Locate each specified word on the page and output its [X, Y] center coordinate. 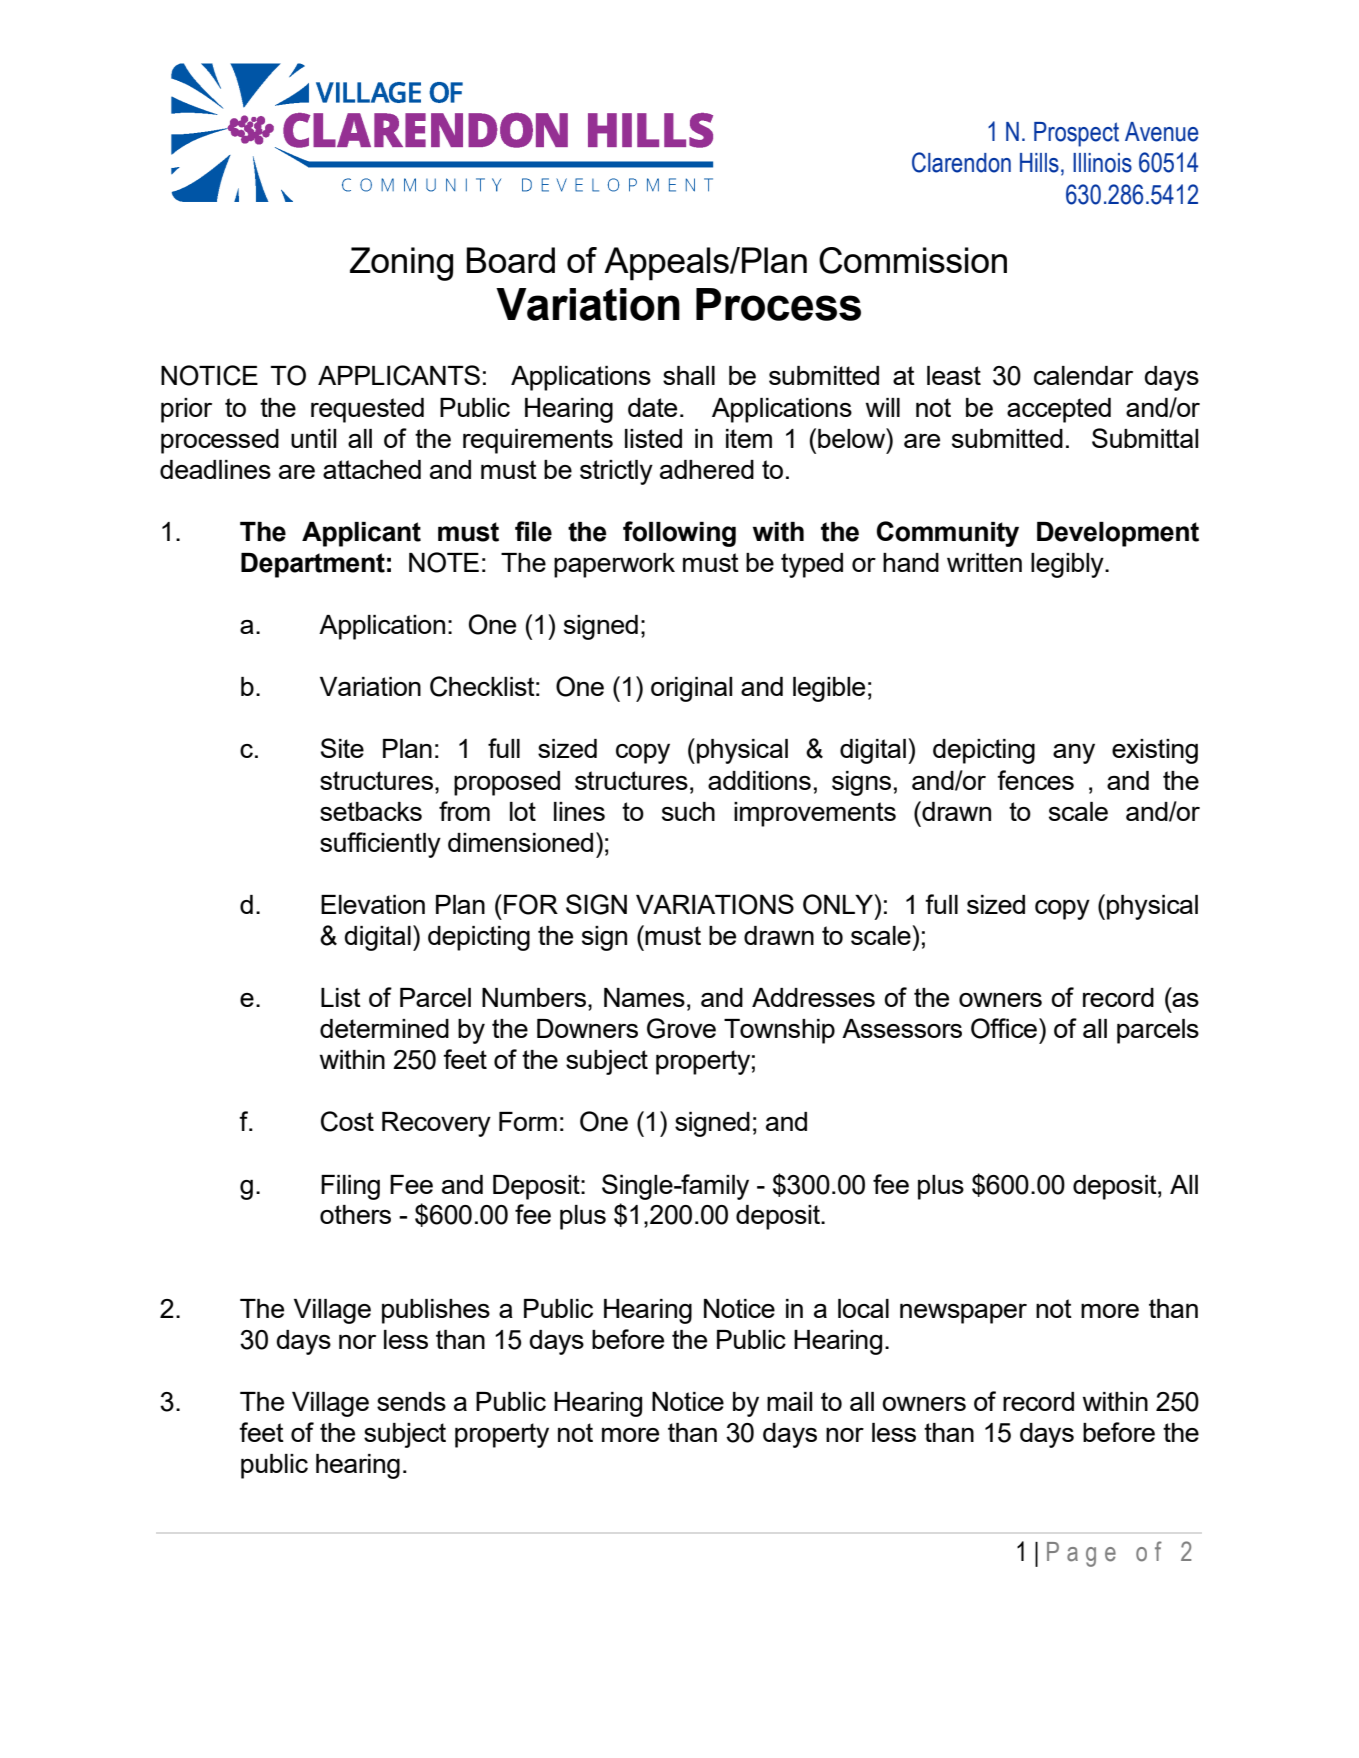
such [688, 811]
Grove [681, 1028]
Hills [1039, 163]
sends [411, 1401]
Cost [347, 1121]
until [313, 438]
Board [510, 260]
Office [1004, 1028]
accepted [1059, 410]
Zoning [401, 264]
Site [342, 748]
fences [1035, 780]
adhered [707, 469]
